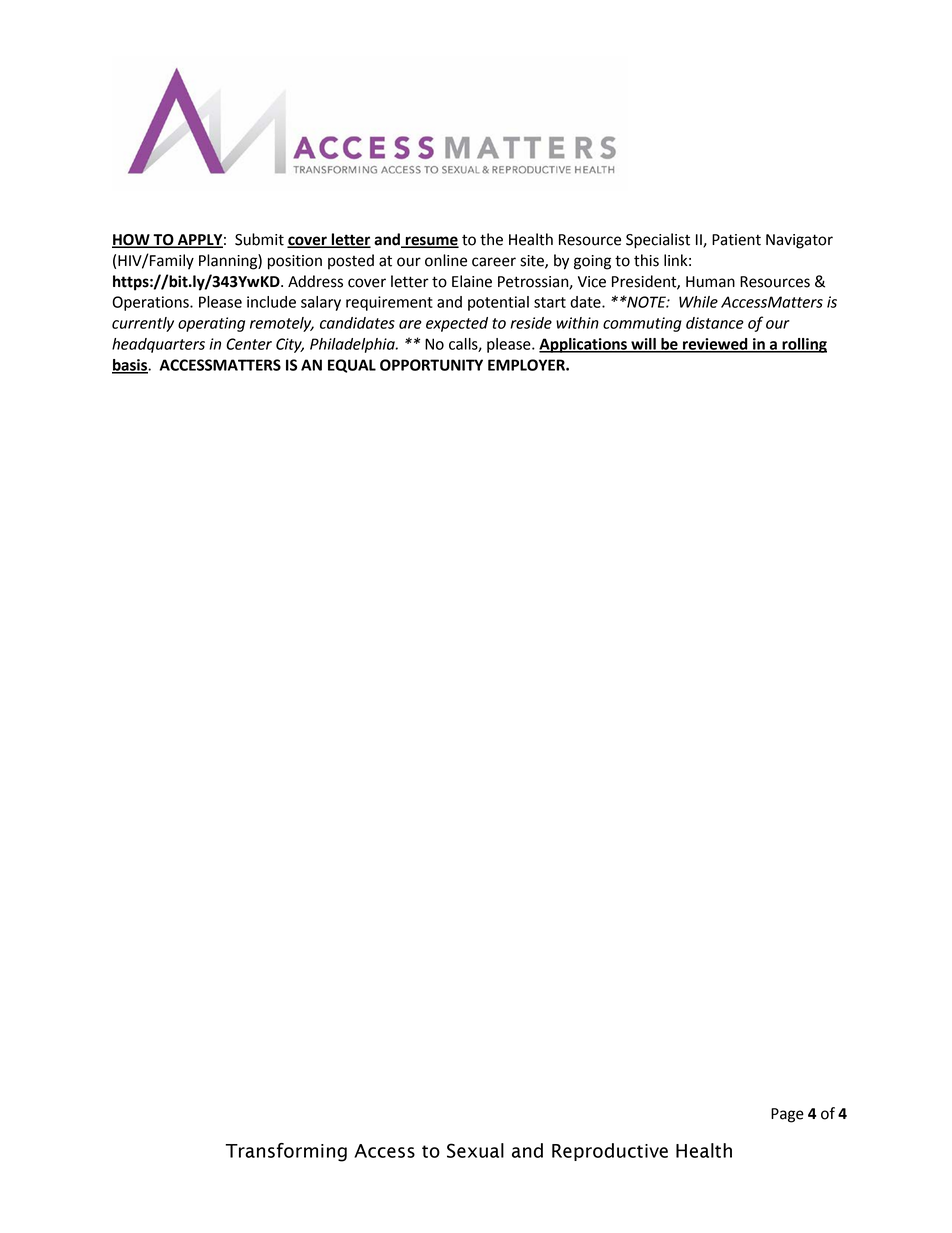  What do you see at coordinates (352, 366) in the page?
I see `EQUAL` at bounding box center [352, 366].
